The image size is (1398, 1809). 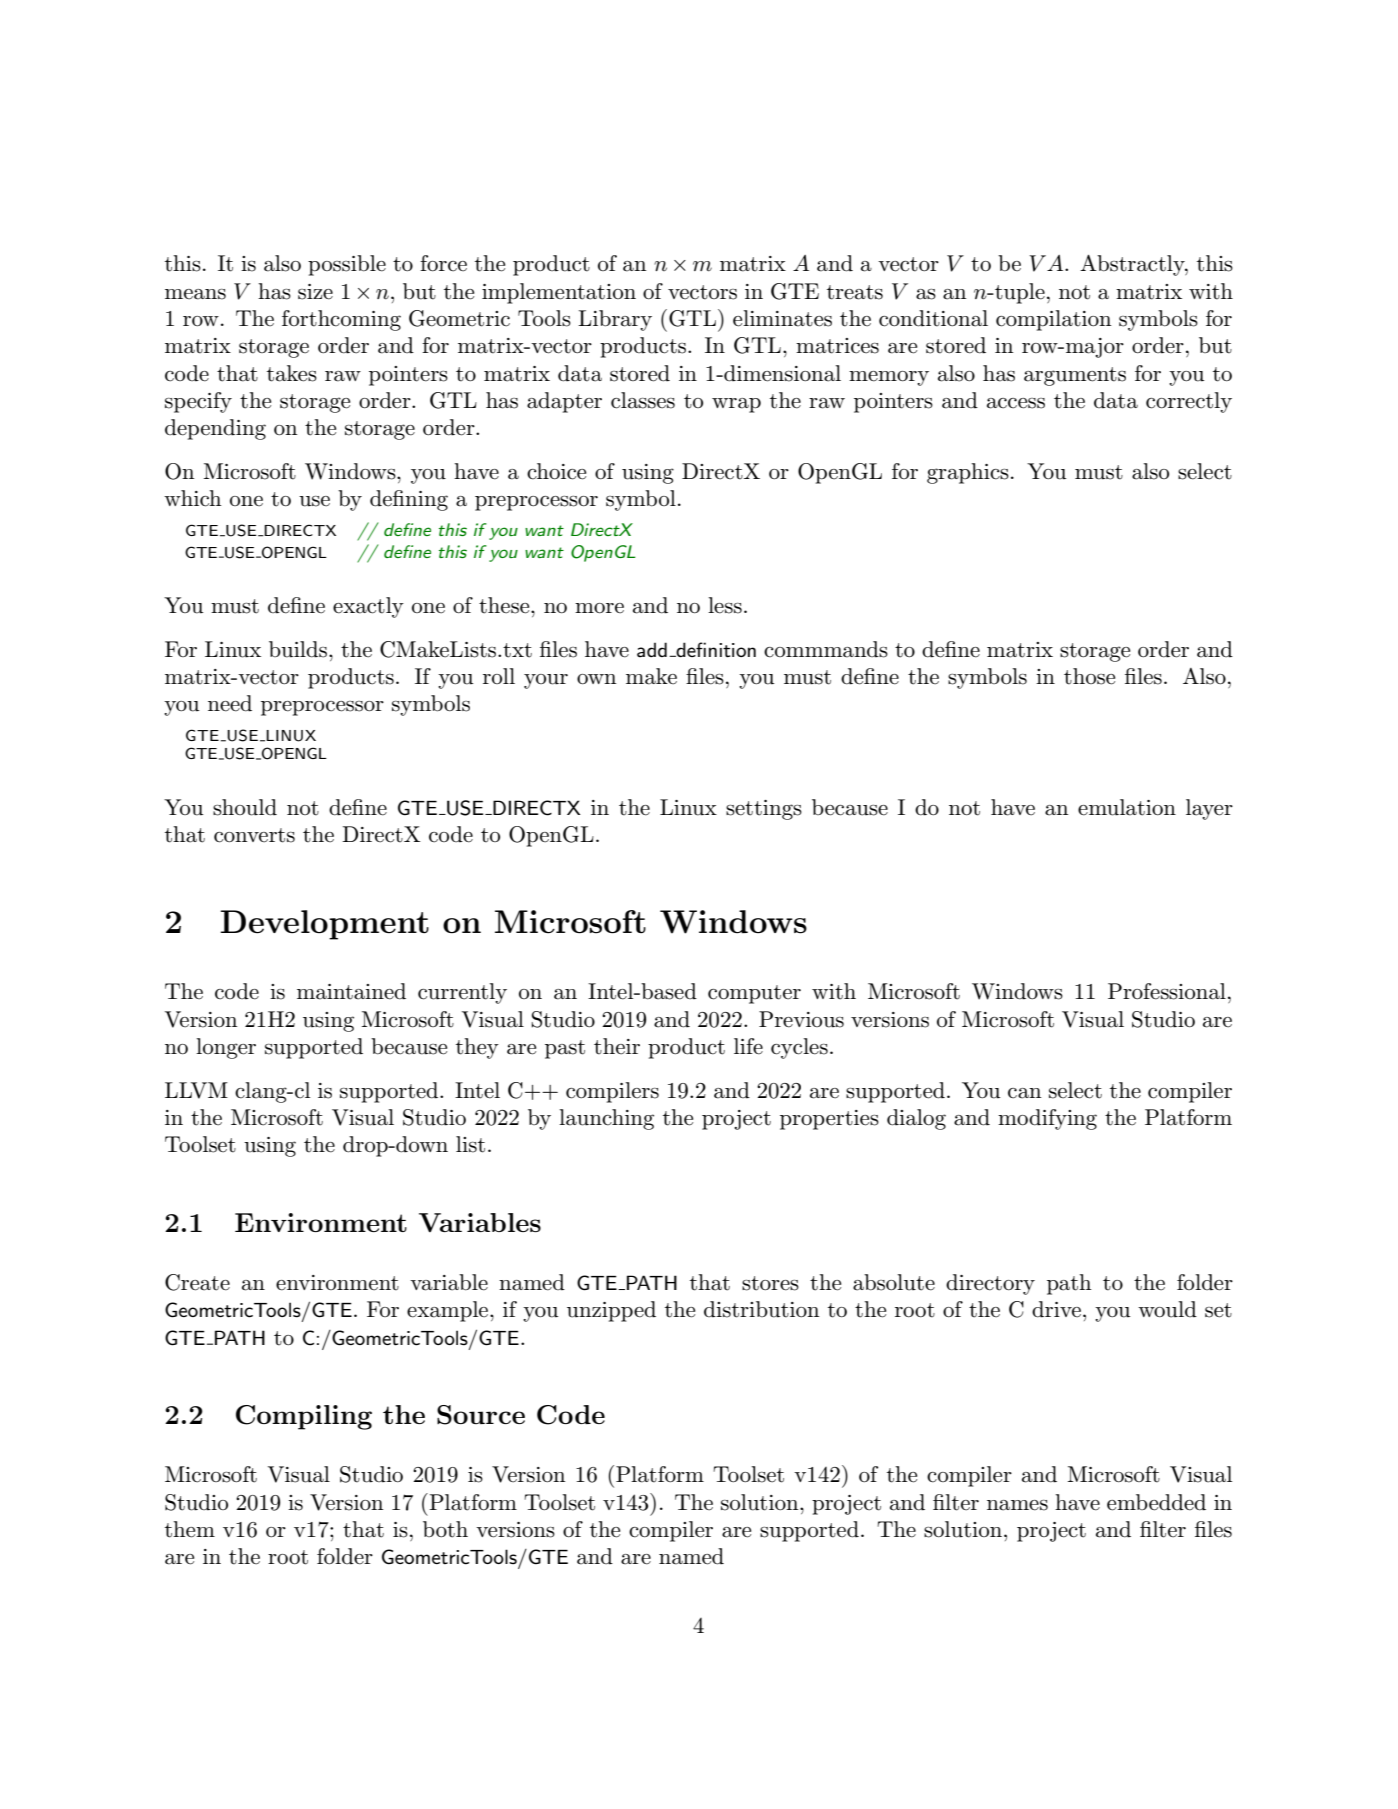 What do you see at coordinates (324, 925) in the image?
I see `Development` at bounding box center [324, 925].
